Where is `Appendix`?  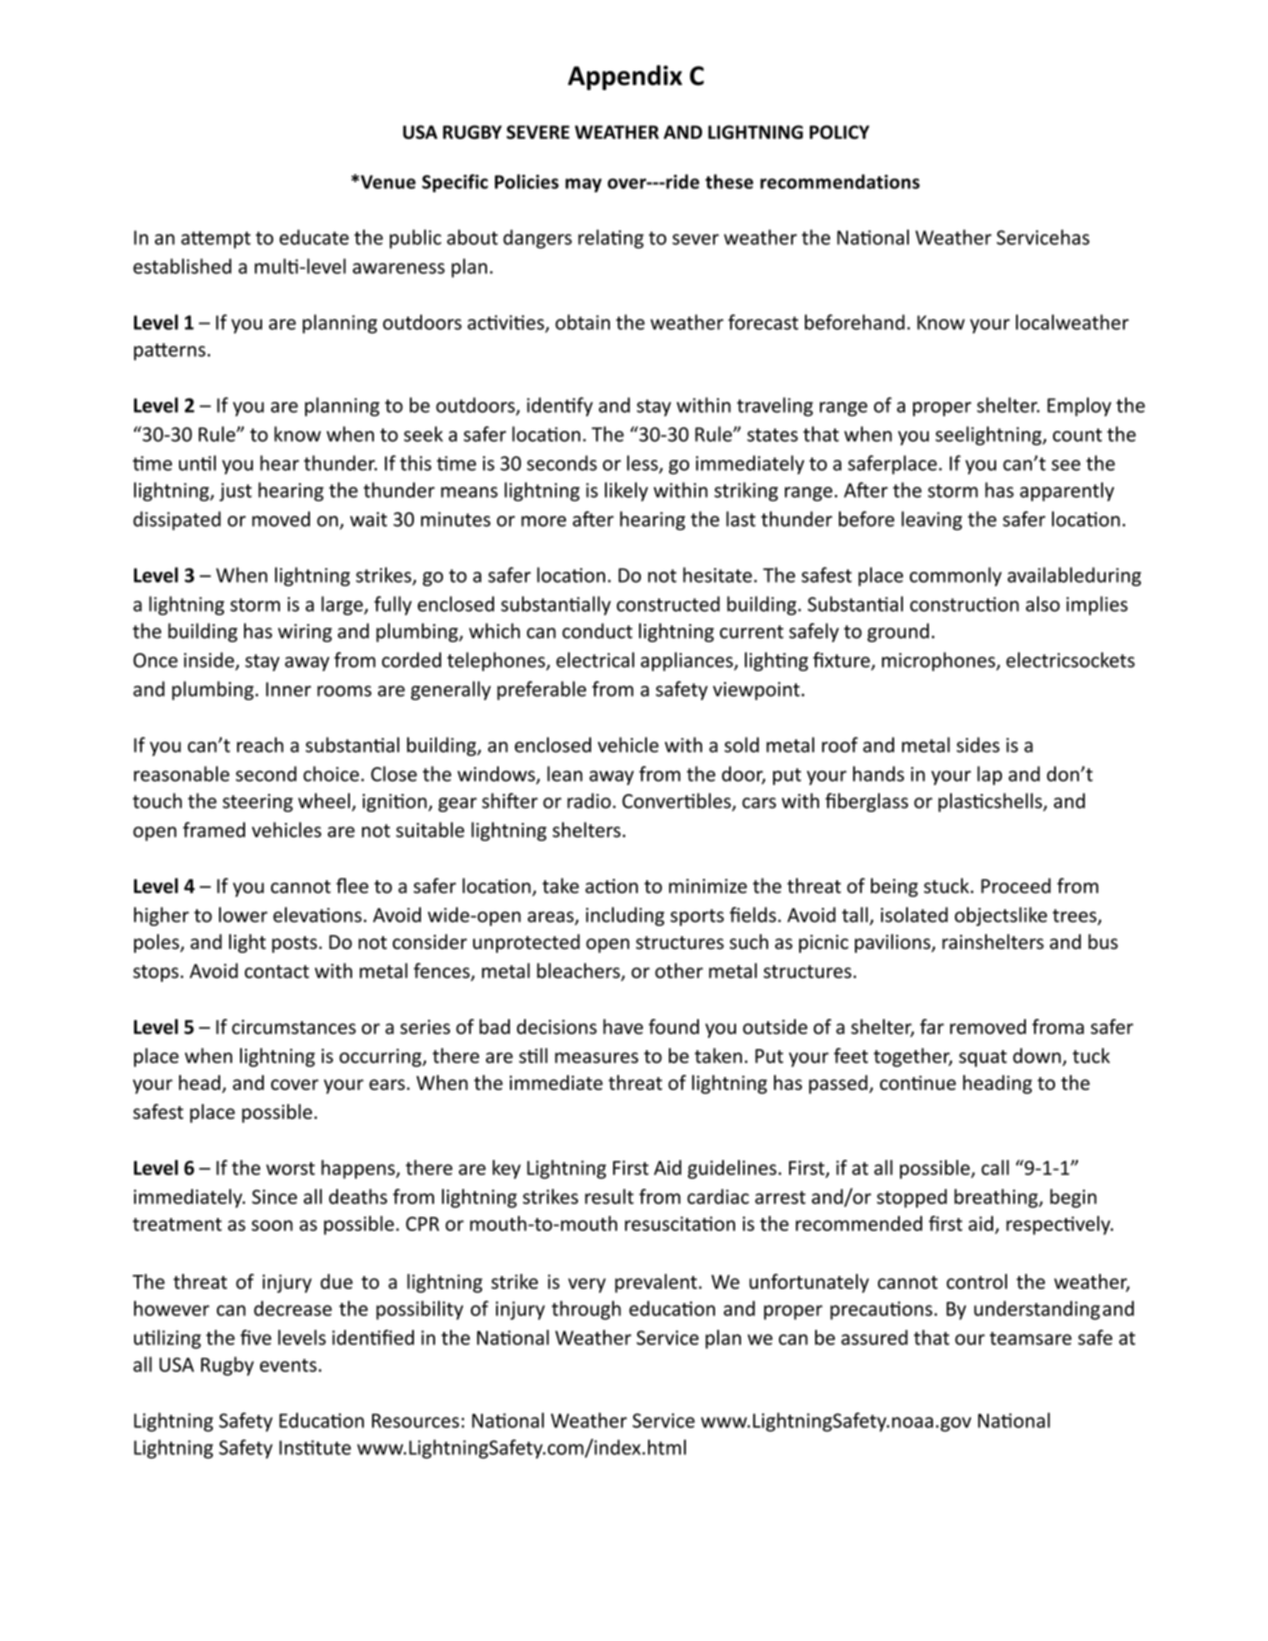 Appendix is located at coordinates (625, 77).
